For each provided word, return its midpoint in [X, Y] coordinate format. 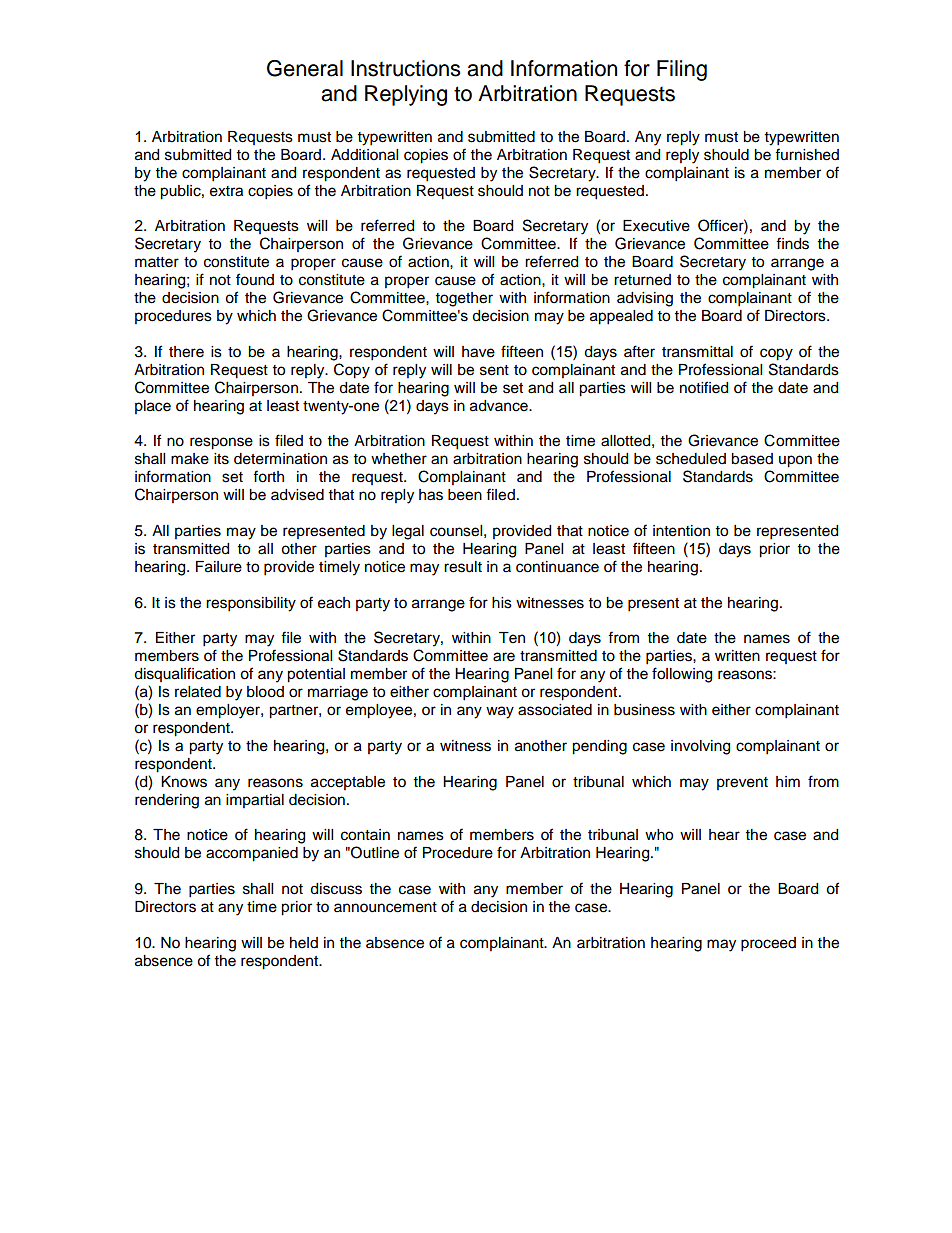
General [305, 68]
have [478, 352]
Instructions [406, 68]
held [304, 943]
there [186, 352]
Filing [682, 70]
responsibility [251, 604]
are [504, 657]
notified [704, 387]
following [682, 675]
